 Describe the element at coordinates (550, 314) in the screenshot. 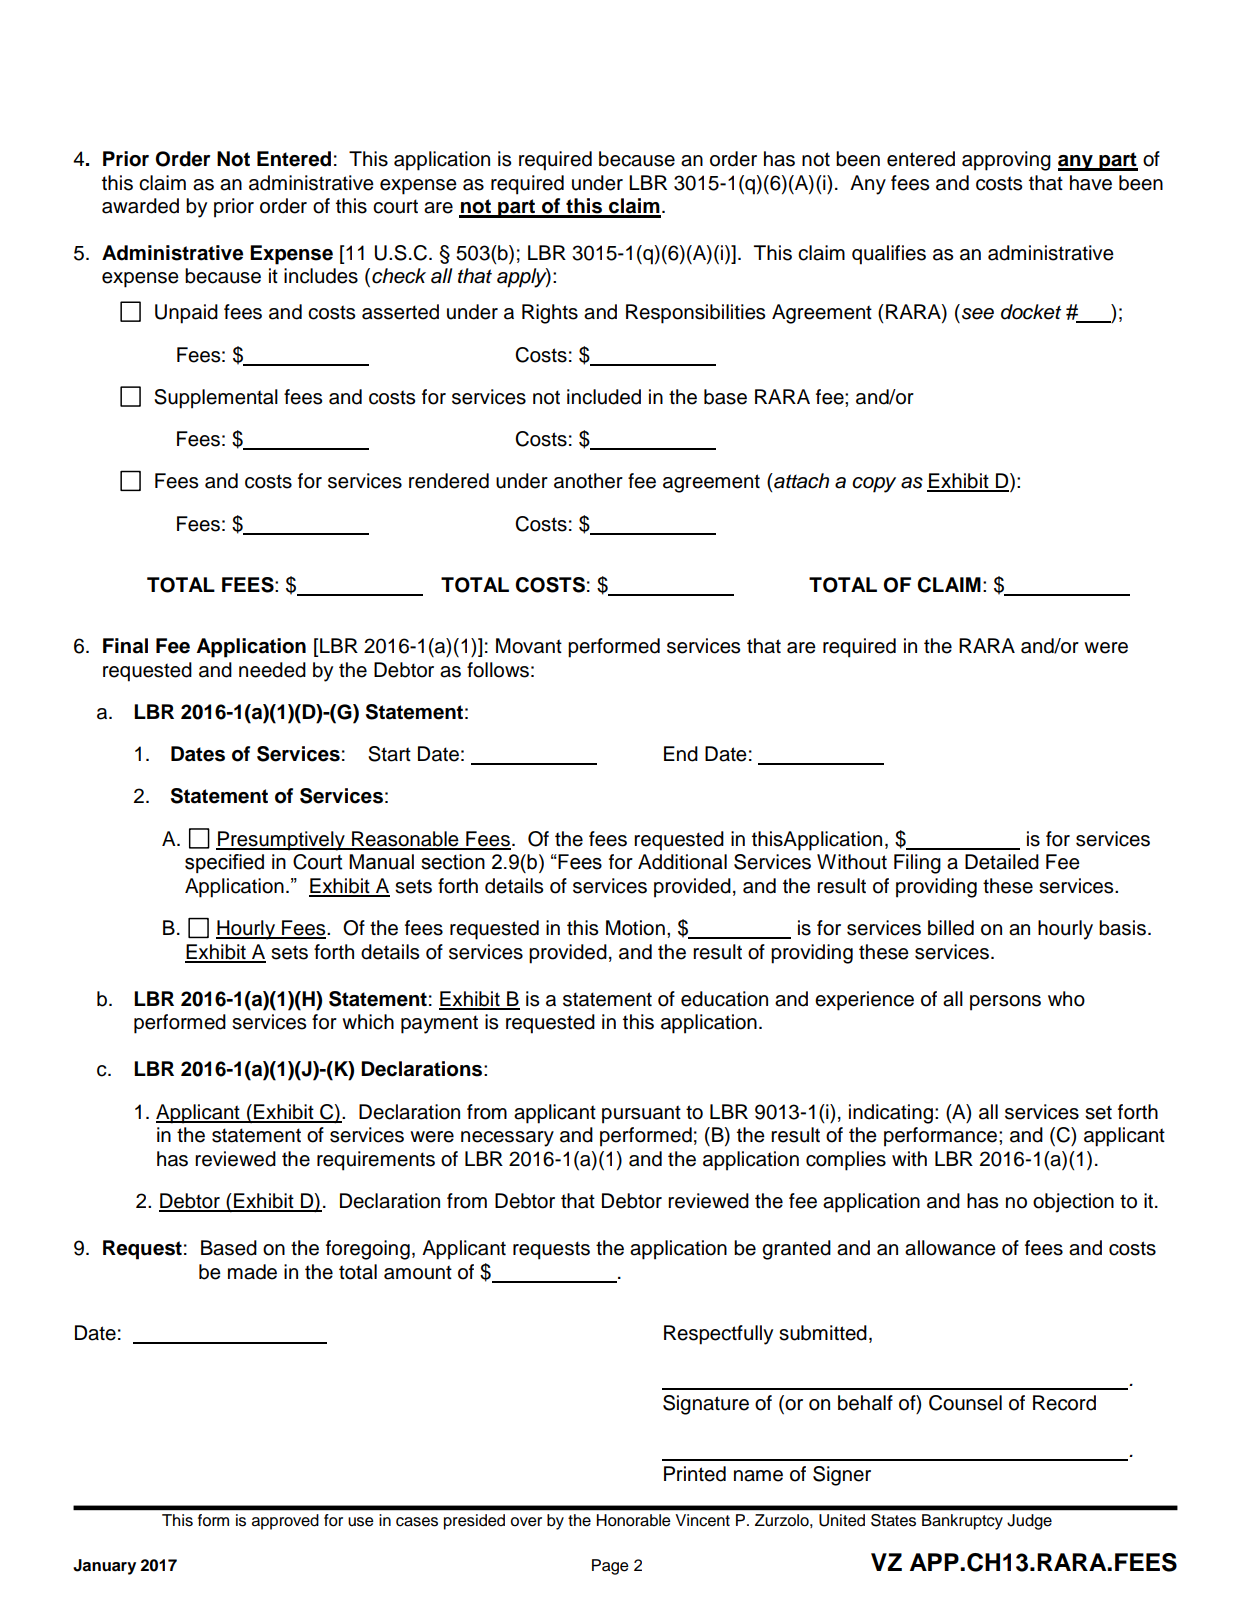

I see `Rights` at that location.
